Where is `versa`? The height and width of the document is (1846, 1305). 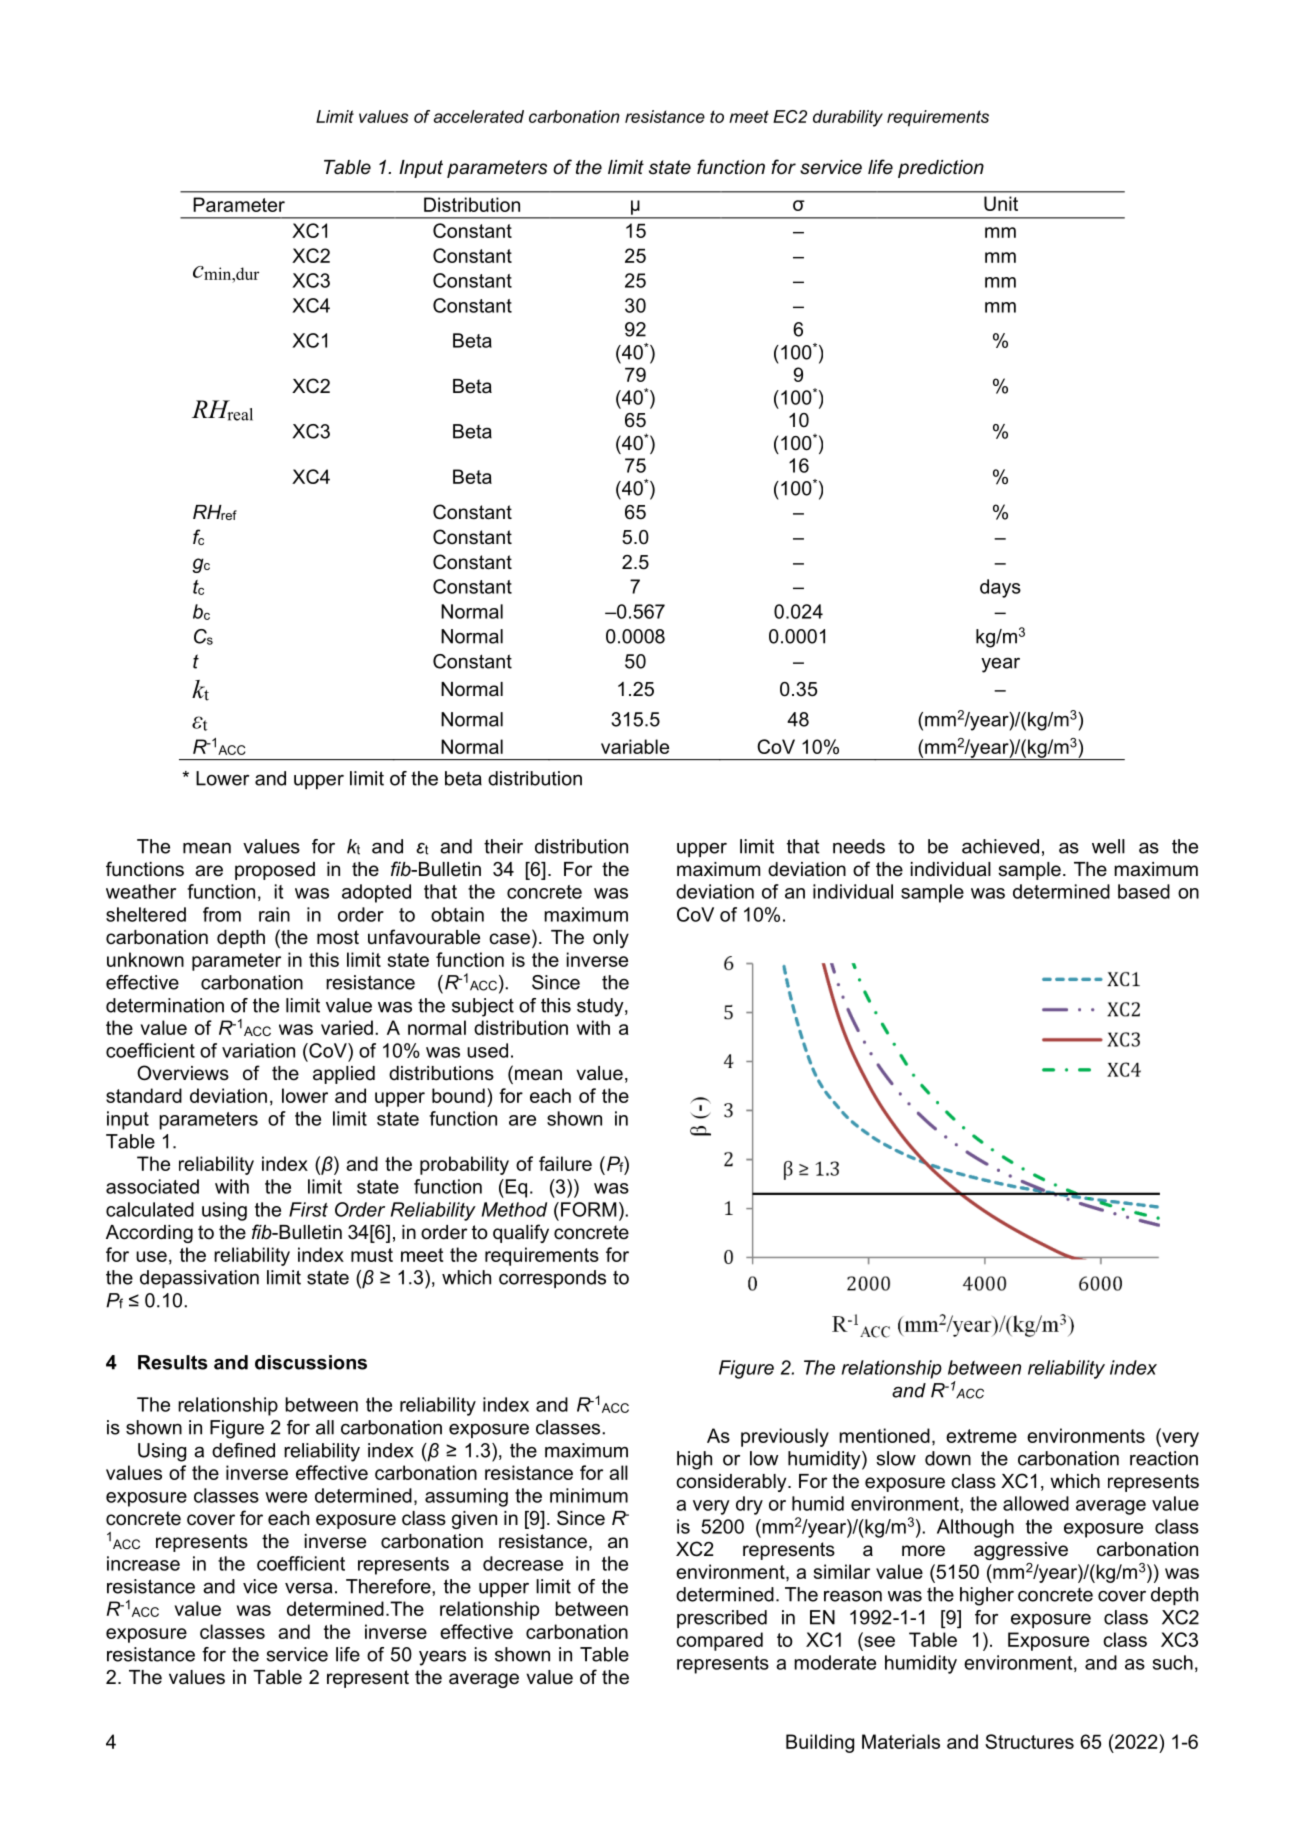 versa is located at coordinates (308, 1588).
